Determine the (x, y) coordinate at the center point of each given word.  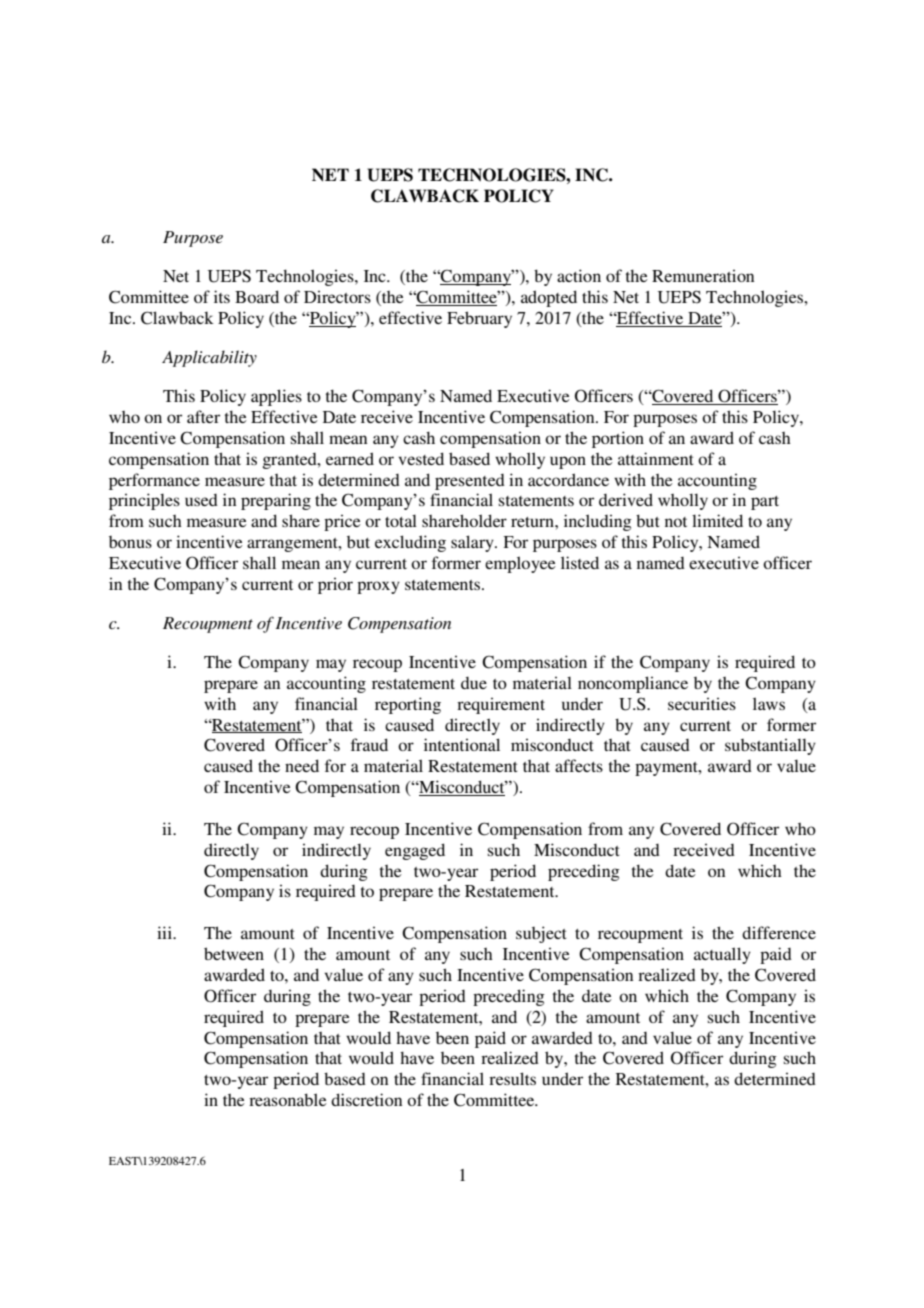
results (512, 1078)
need (302, 765)
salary (473, 543)
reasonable (288, 1099)
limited (717, 520)
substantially (770, 746)
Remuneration (703, 275)
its (222, 296)
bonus (130, 542)
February (479, 319)
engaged (415, 851)
